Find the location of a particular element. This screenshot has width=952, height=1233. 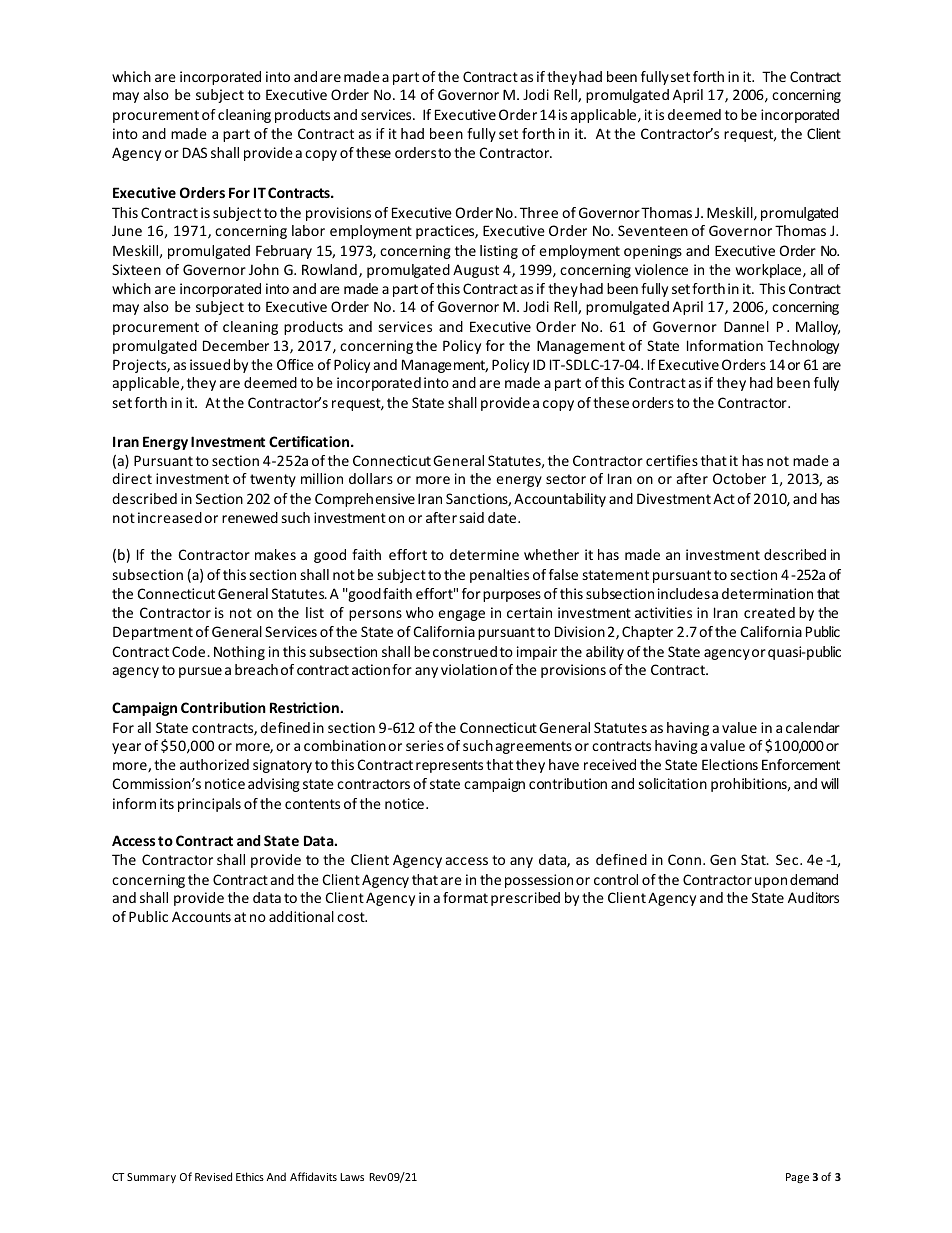

Seventeen is located at coordinates (653, 230).
